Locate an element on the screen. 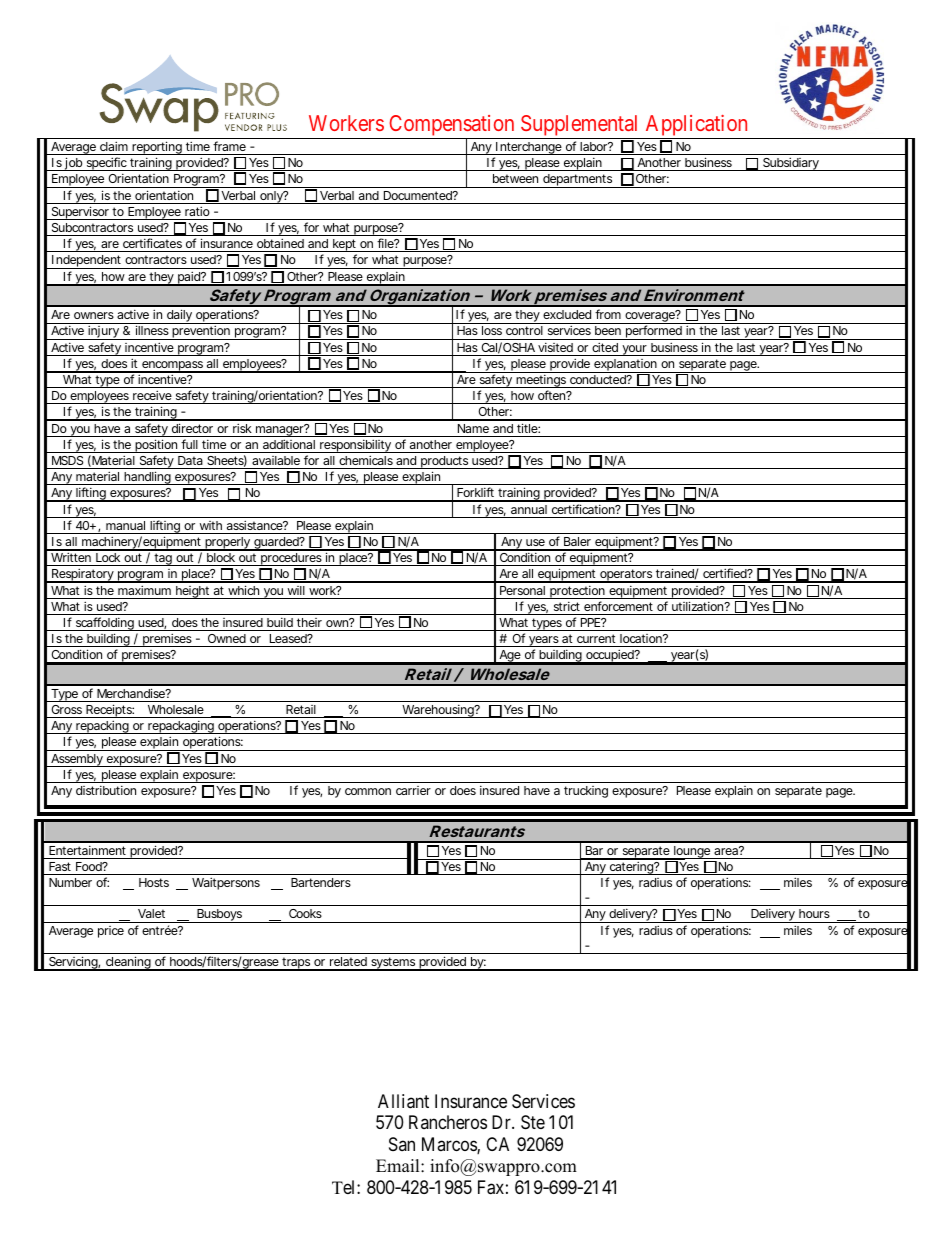  Compensation is located at coordinates (452, 127).
